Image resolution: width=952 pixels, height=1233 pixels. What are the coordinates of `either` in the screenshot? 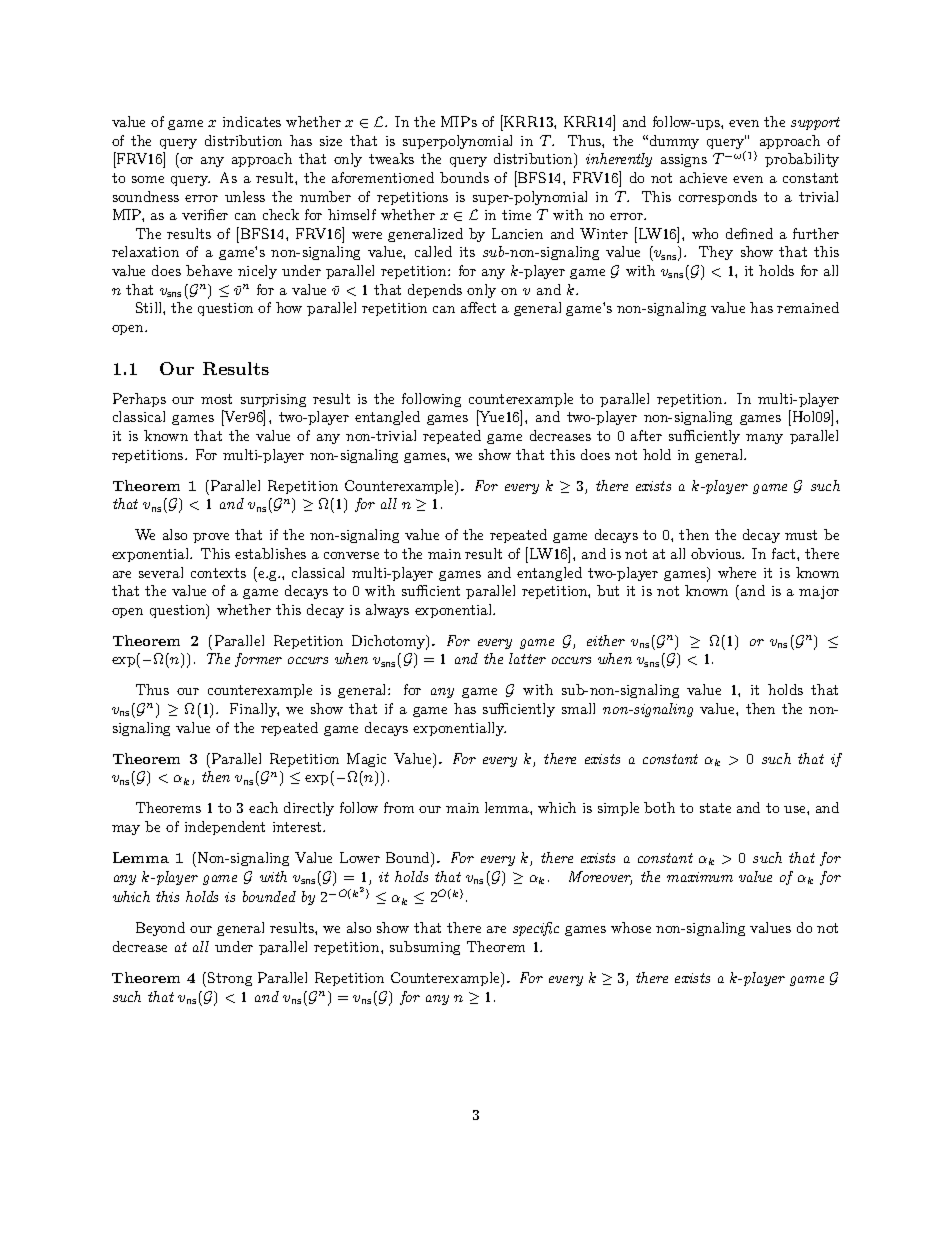 It's located at (606, 640).
